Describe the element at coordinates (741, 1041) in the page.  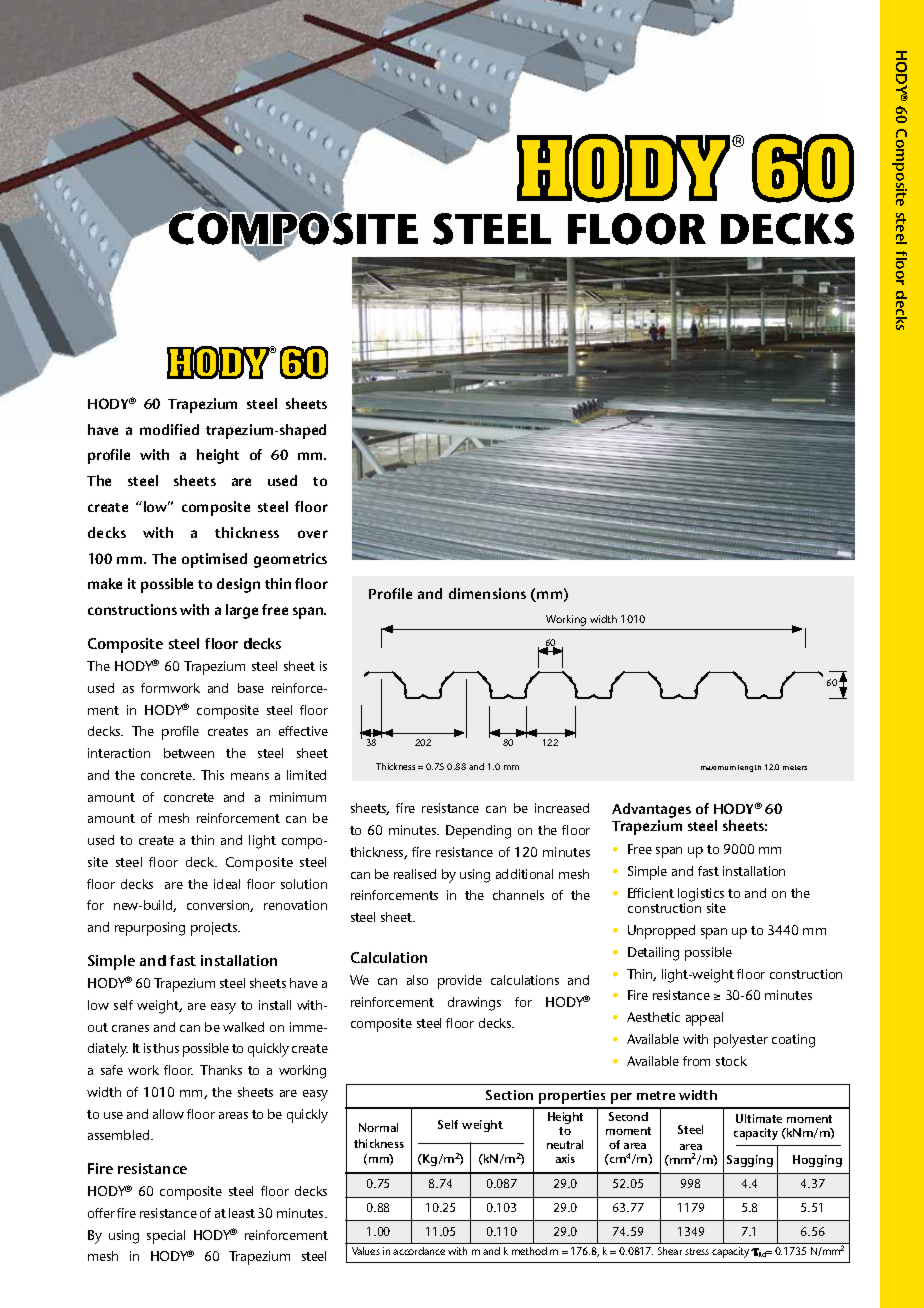
I see `polyester` at that location.
